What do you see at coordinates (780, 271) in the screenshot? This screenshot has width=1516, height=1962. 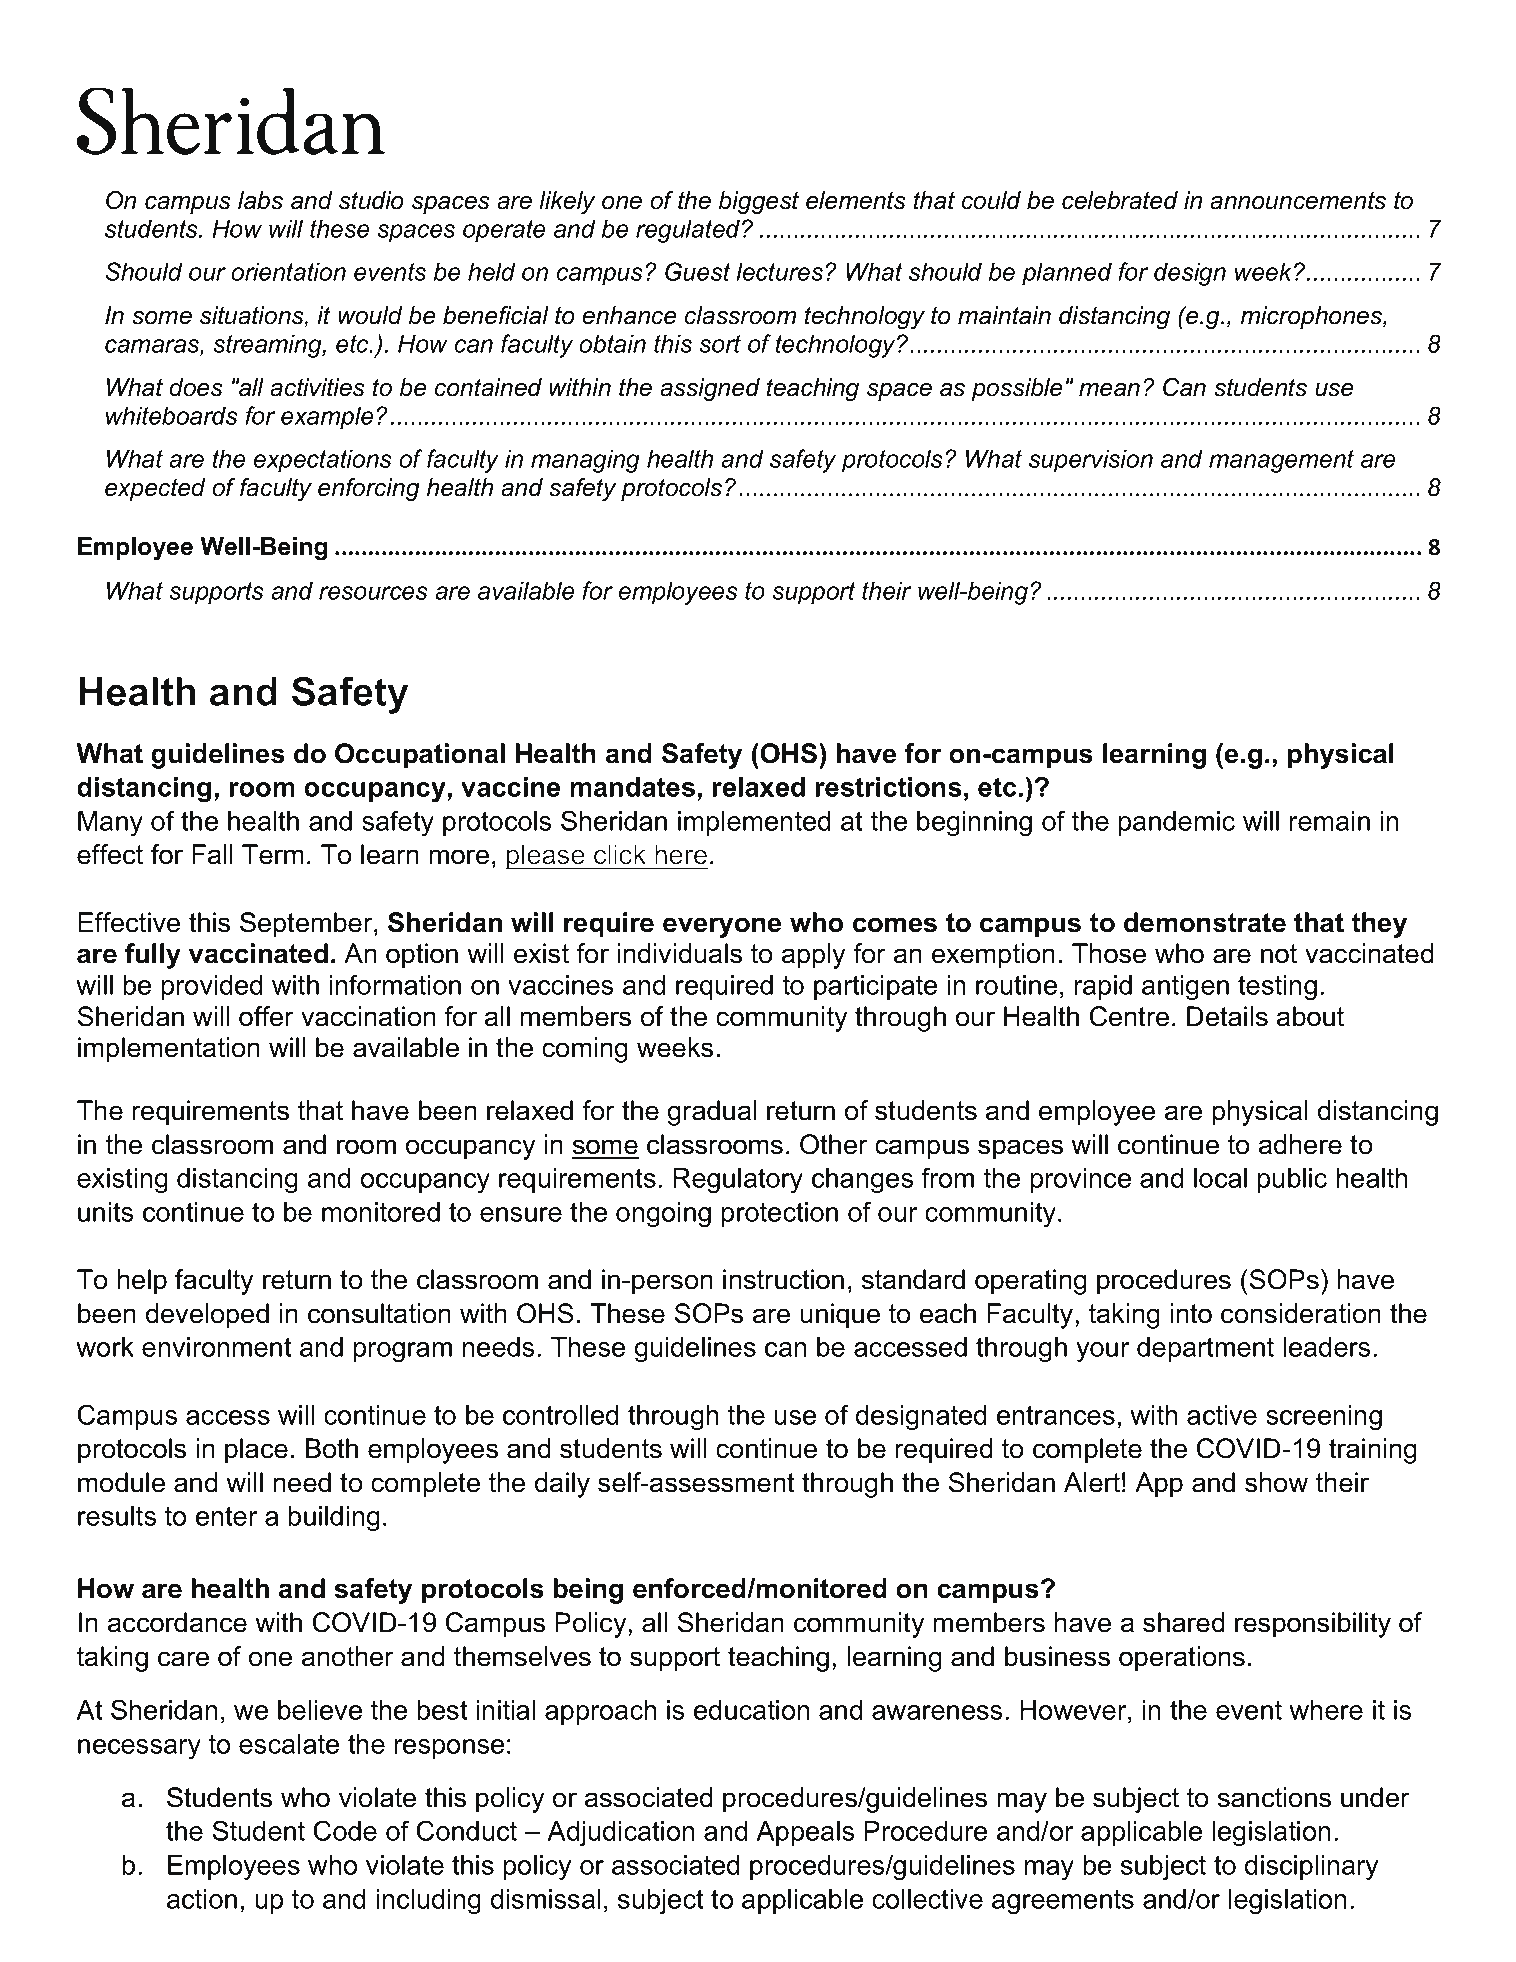 I see `lectures` at bounding box center [780, 271].
